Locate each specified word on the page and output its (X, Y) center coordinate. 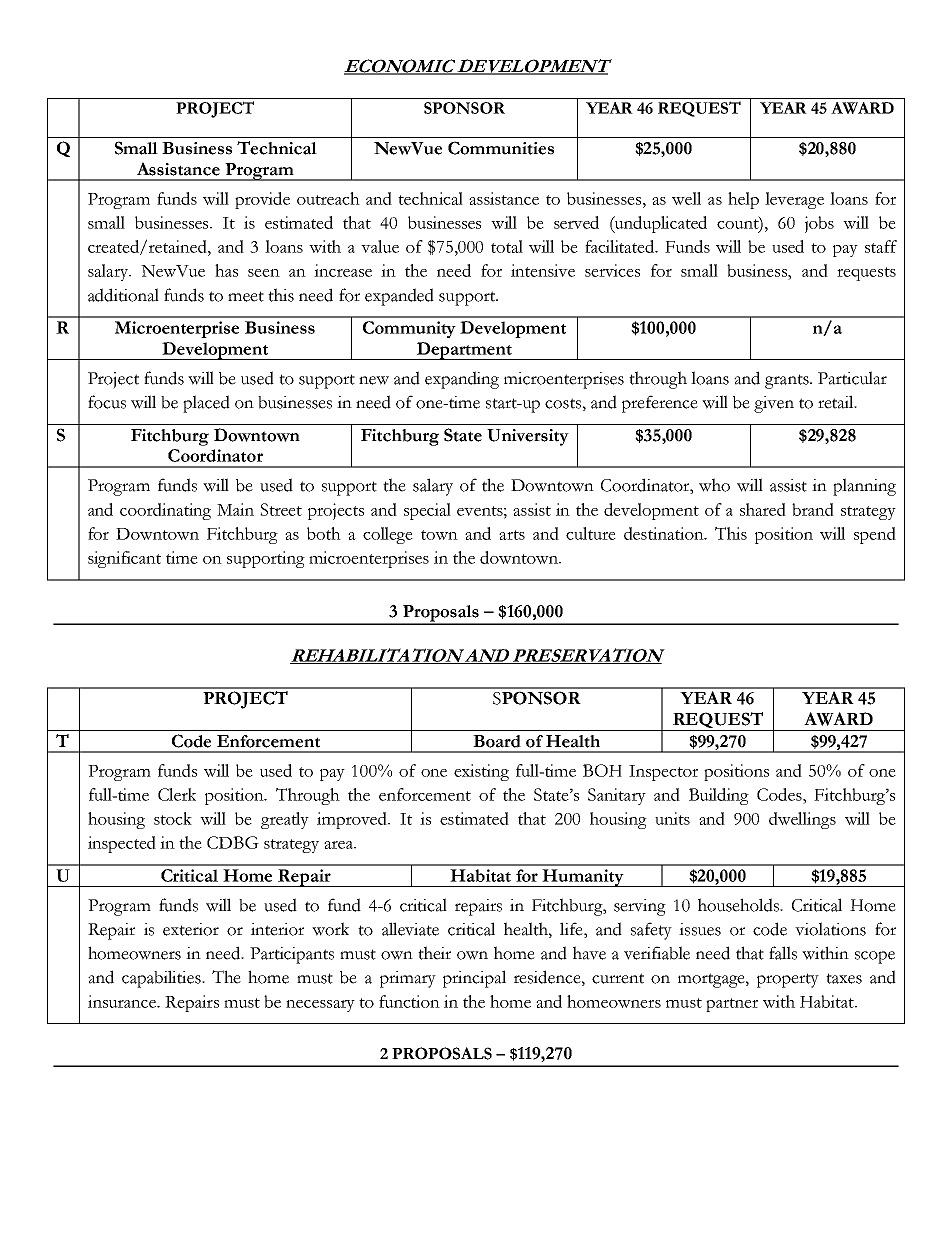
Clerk (177, 794)
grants (788, 381)
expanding (462, 380)
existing (481, 772)
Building (719, 796)
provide (262, 200)
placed (206, 404)
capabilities (162, 979)
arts (512, 535)
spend (875, 535)
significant (124, 559)
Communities (501, 148)
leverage (794, 200)
